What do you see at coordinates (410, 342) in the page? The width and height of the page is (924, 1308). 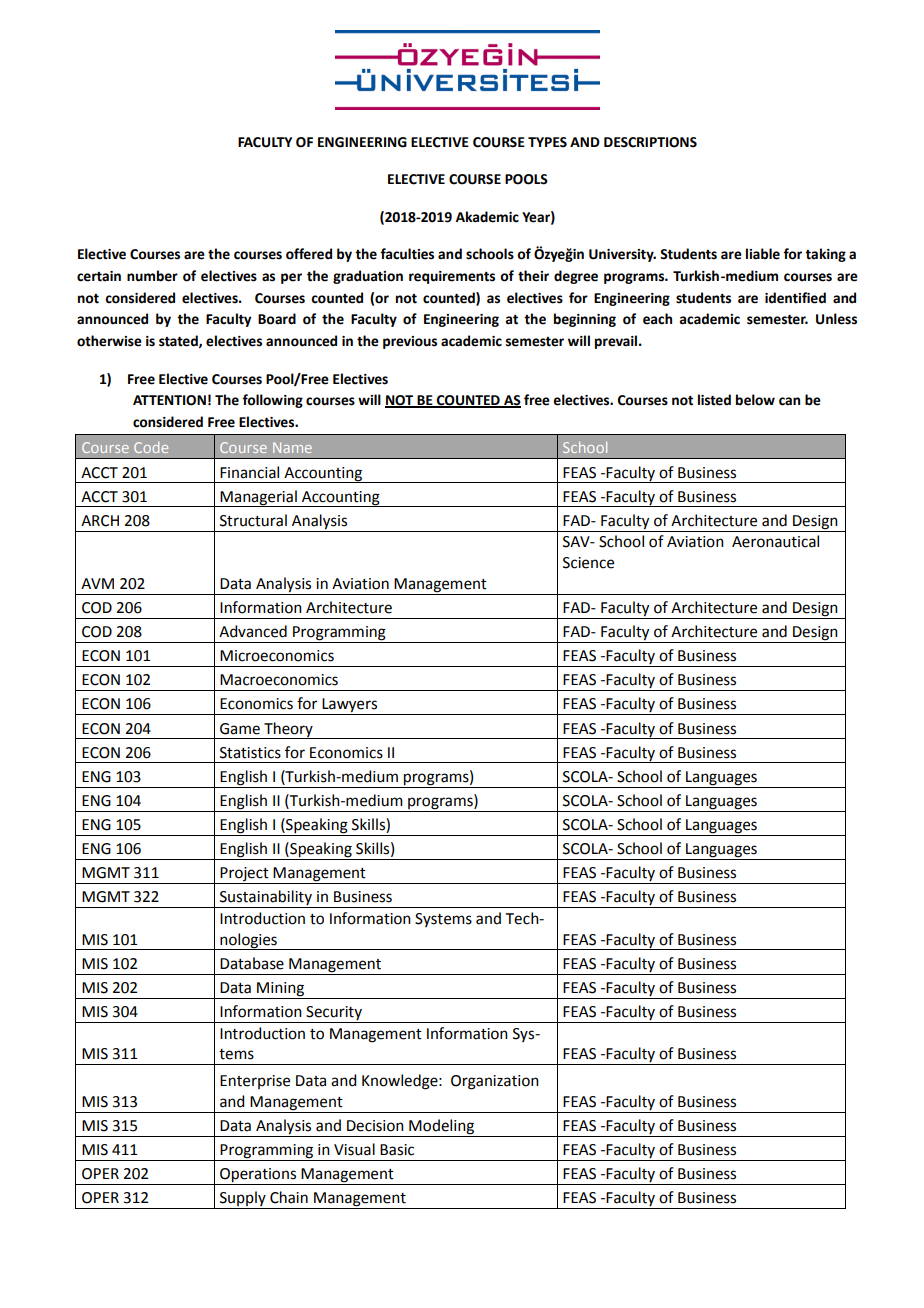 I see `previous` at bounding box center [410, 342].
